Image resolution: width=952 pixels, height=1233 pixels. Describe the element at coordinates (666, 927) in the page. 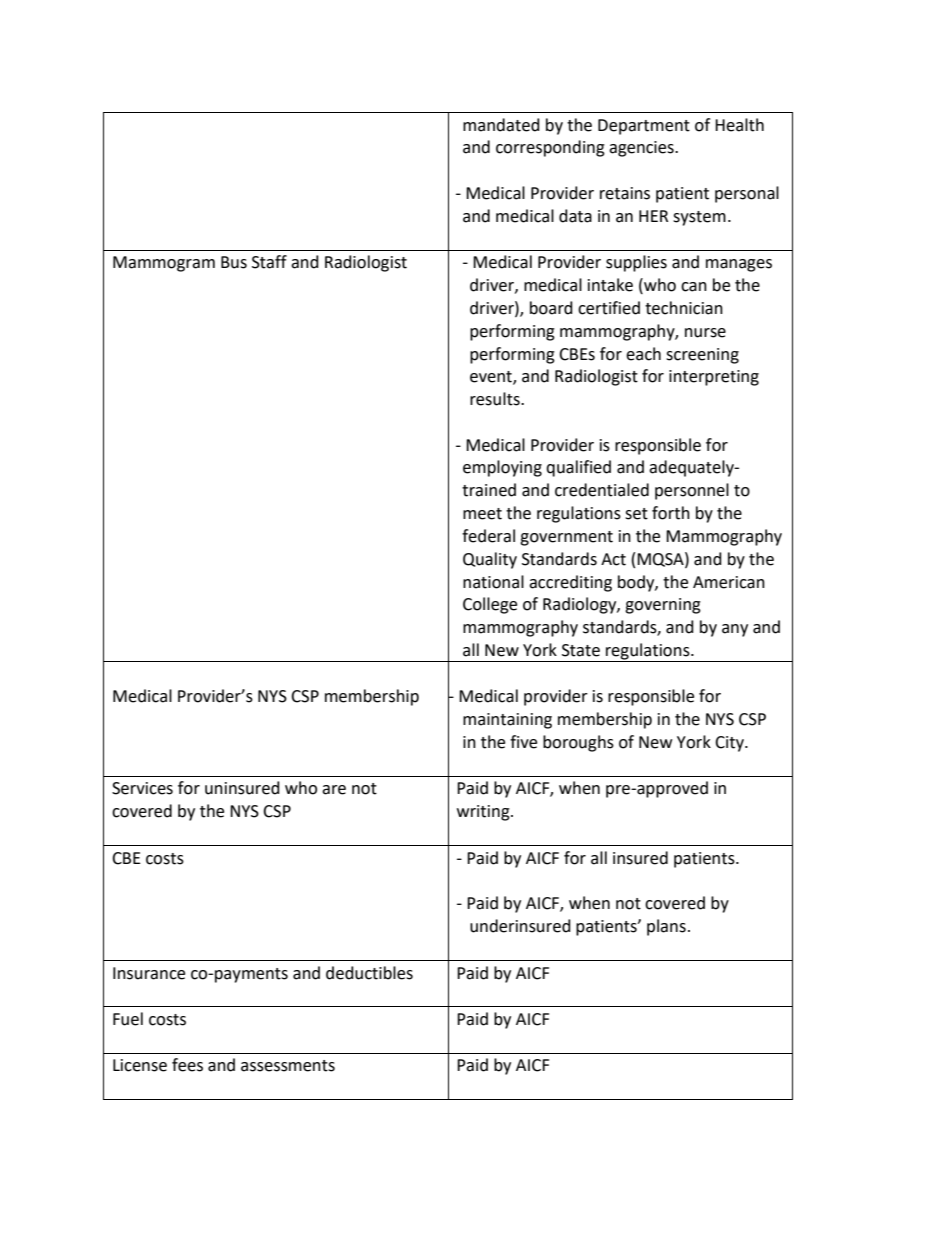

I see `plans` at that location.
